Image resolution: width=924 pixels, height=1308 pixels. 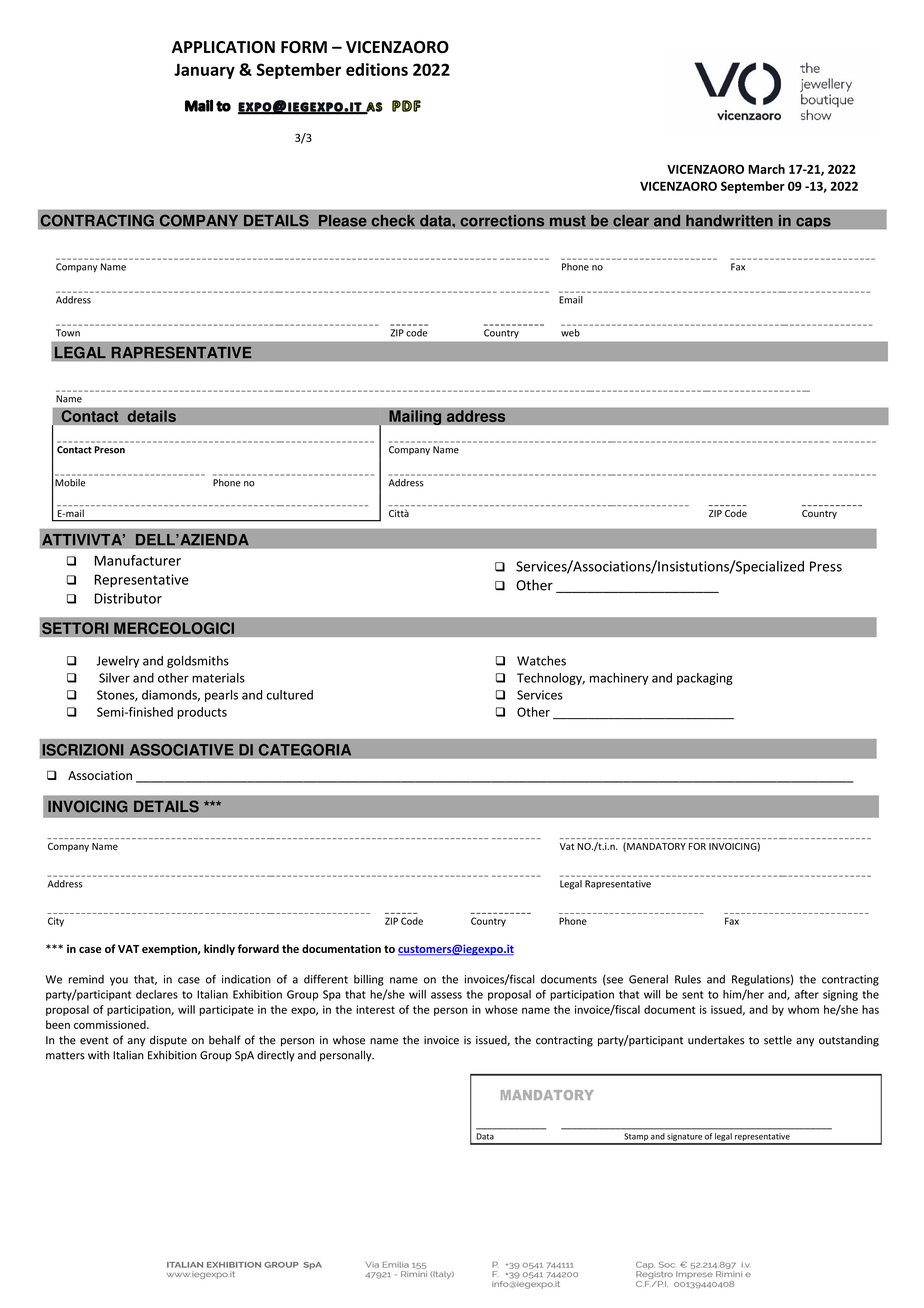 What do you see at coordinates (766, 169) in the image?
I see `March` at bounding box center [766, 169].
